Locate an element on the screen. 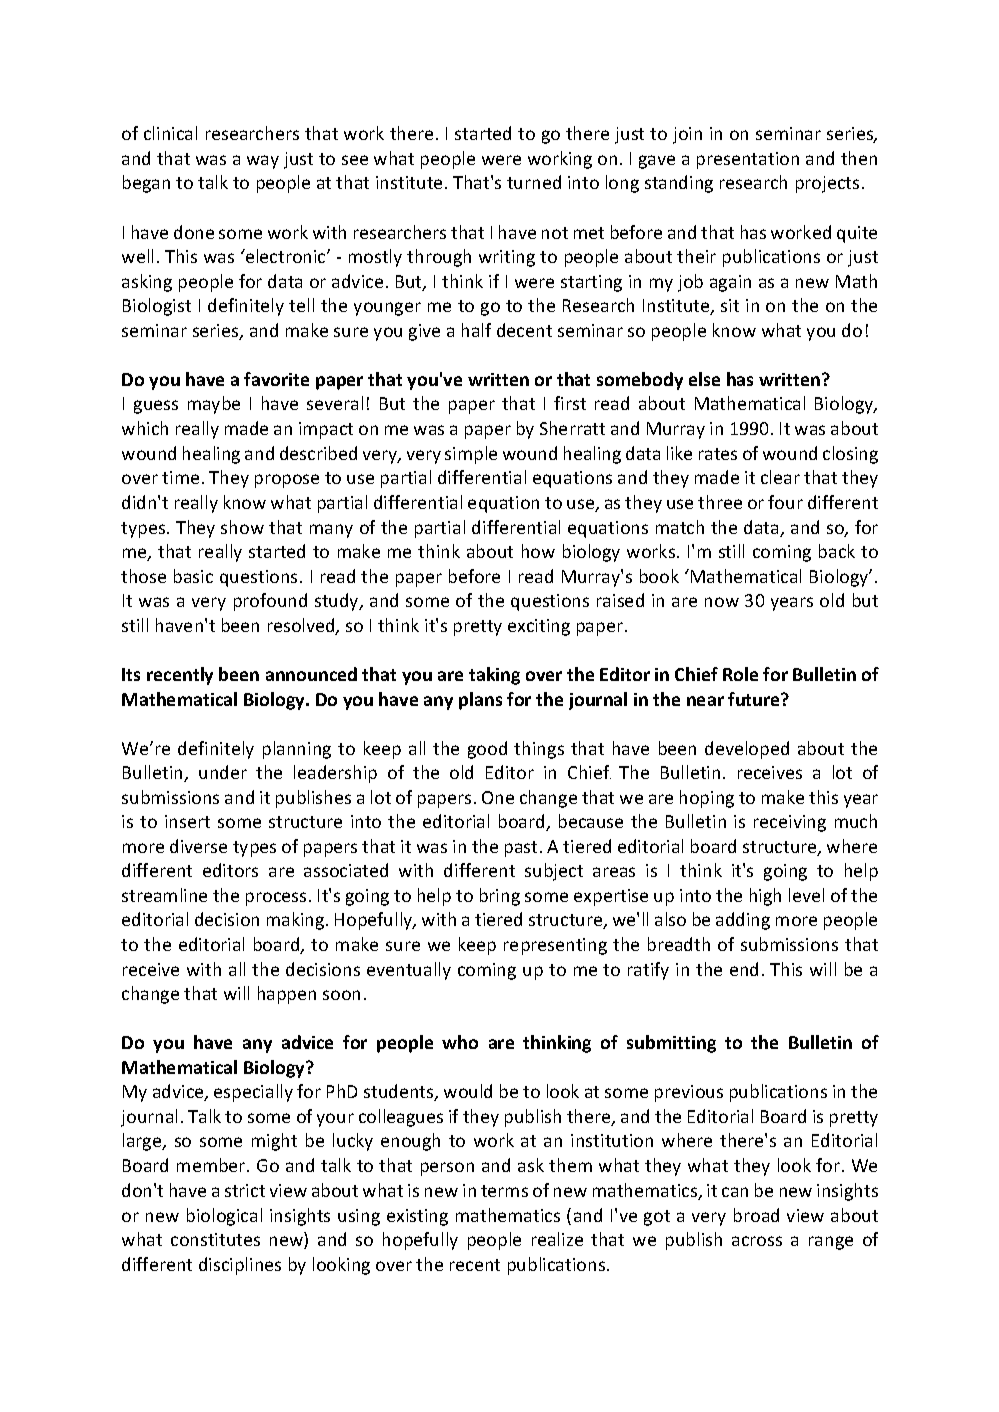  diverse is located at coordinates (198, 846).
